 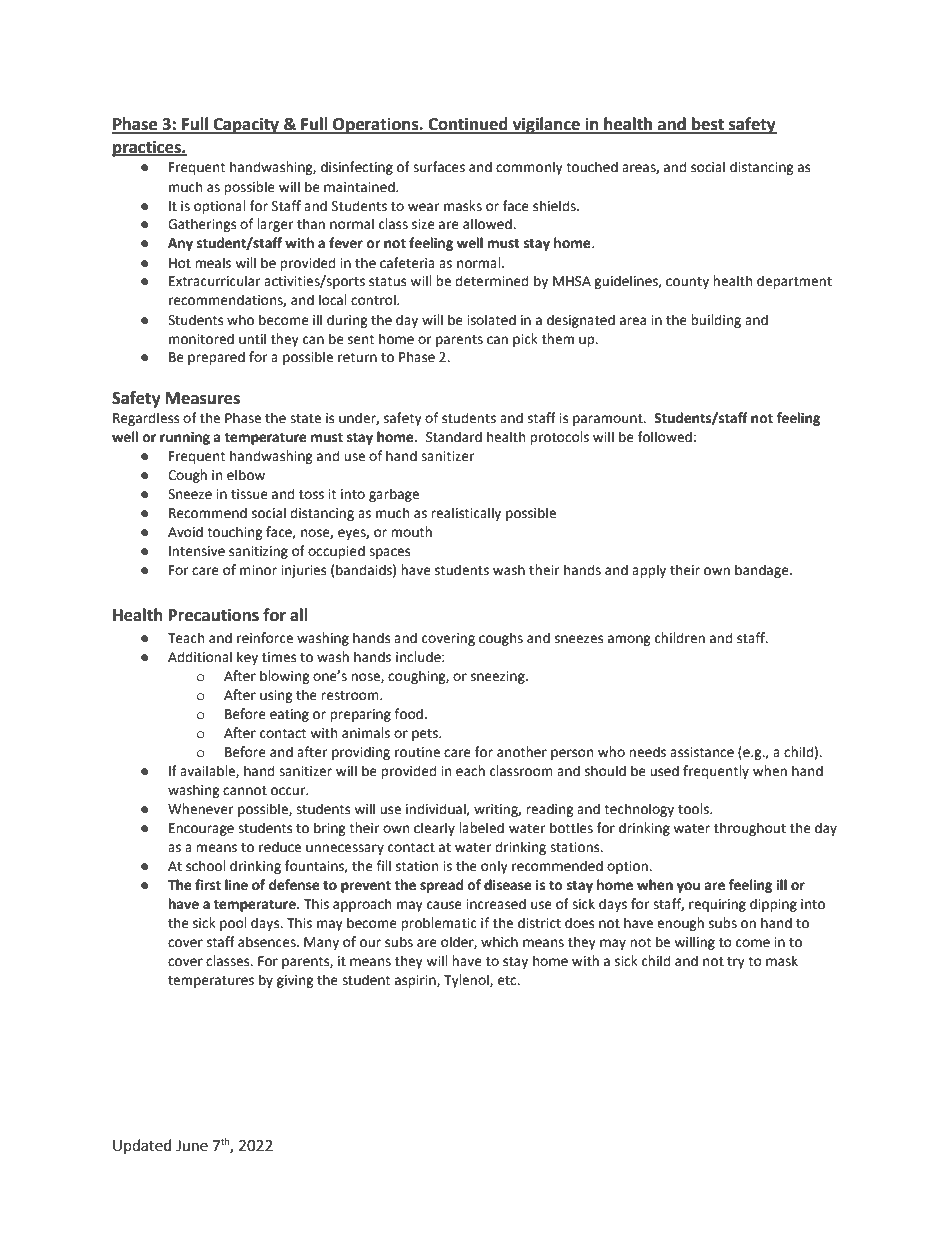 I want to click on labeled, so click(x=481, y=828).
